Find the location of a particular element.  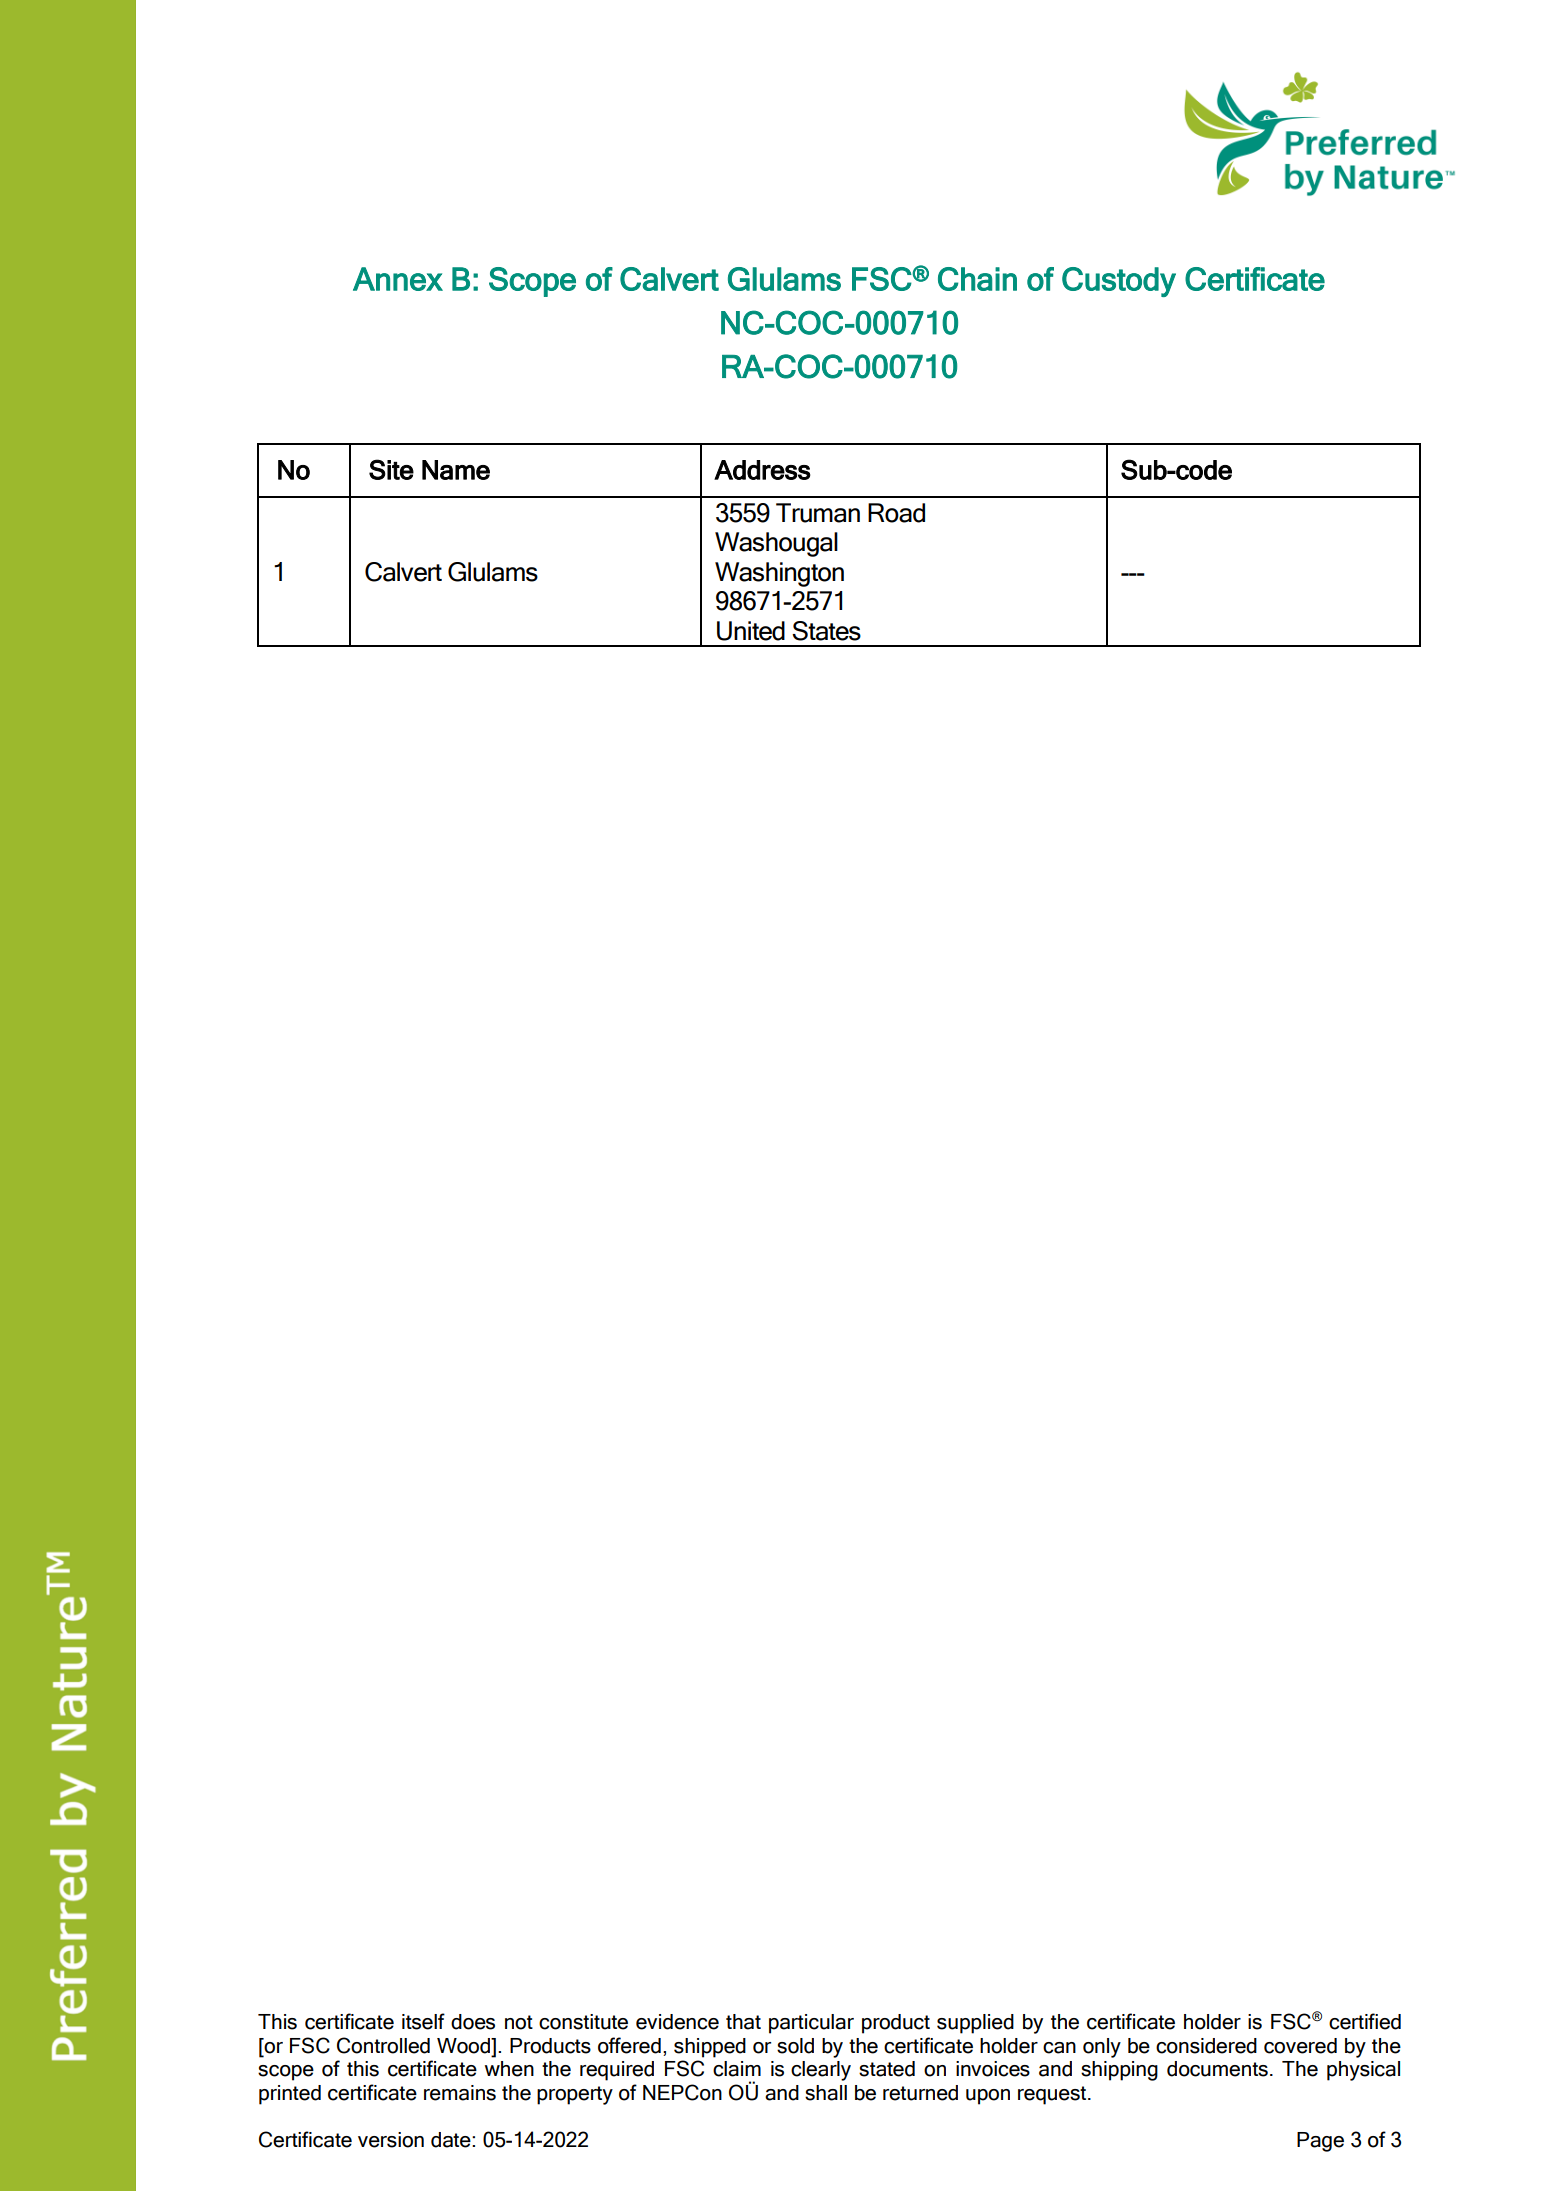

shall is located at coordinates (826, 2093).
